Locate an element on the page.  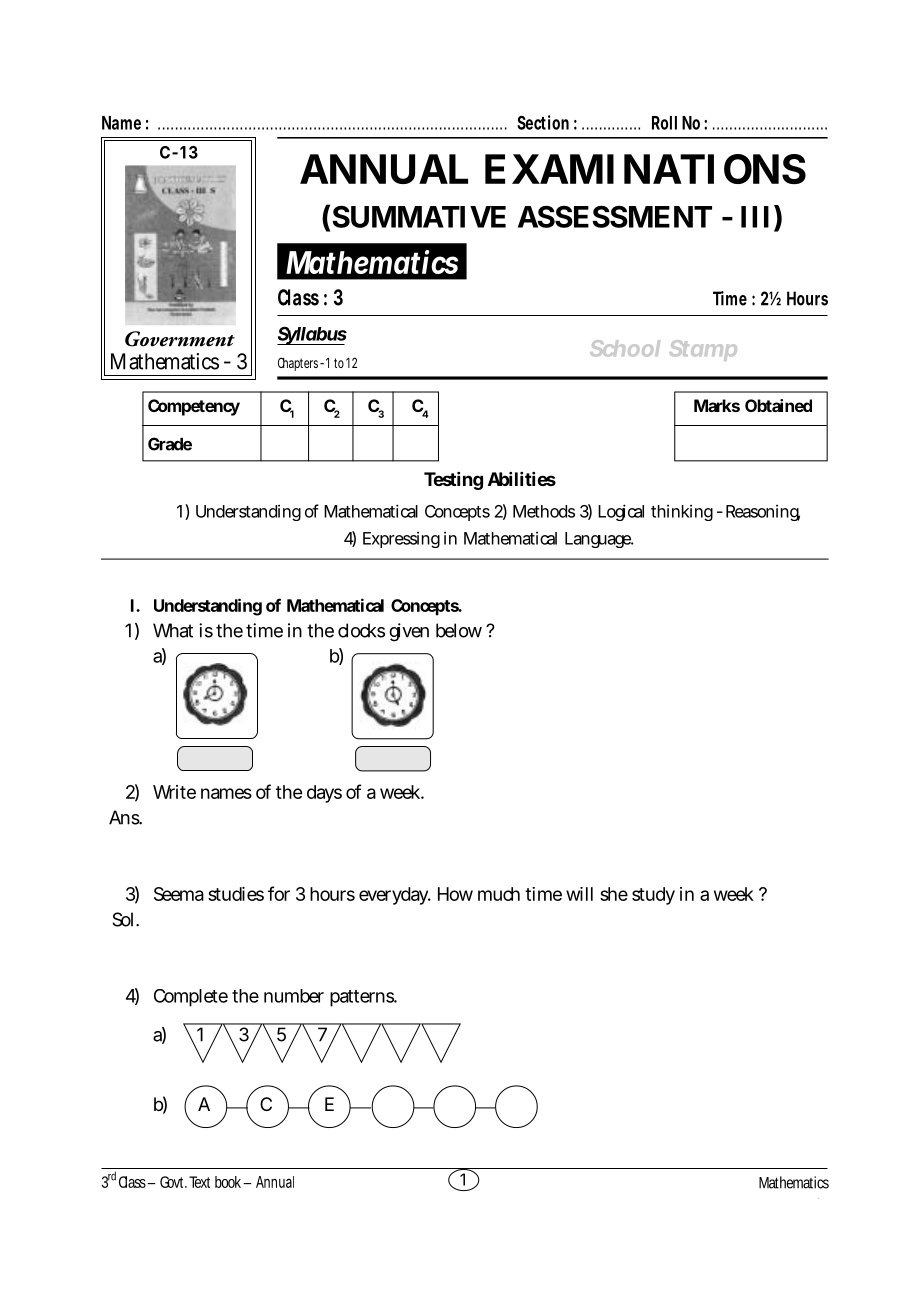
Section is located at coordinates (543, 122).
